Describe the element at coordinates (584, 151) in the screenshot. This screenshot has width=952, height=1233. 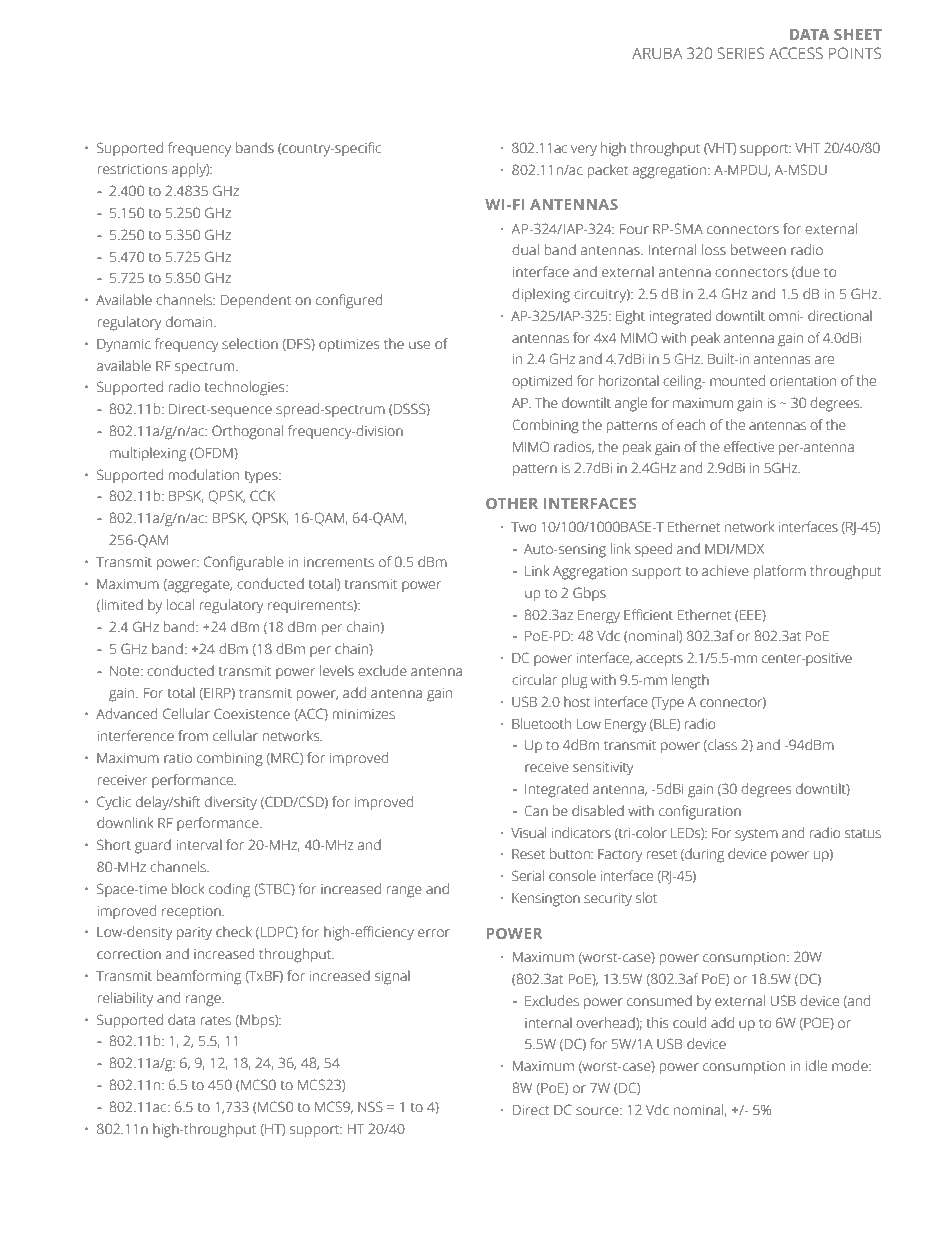
I see `very` at that location.
